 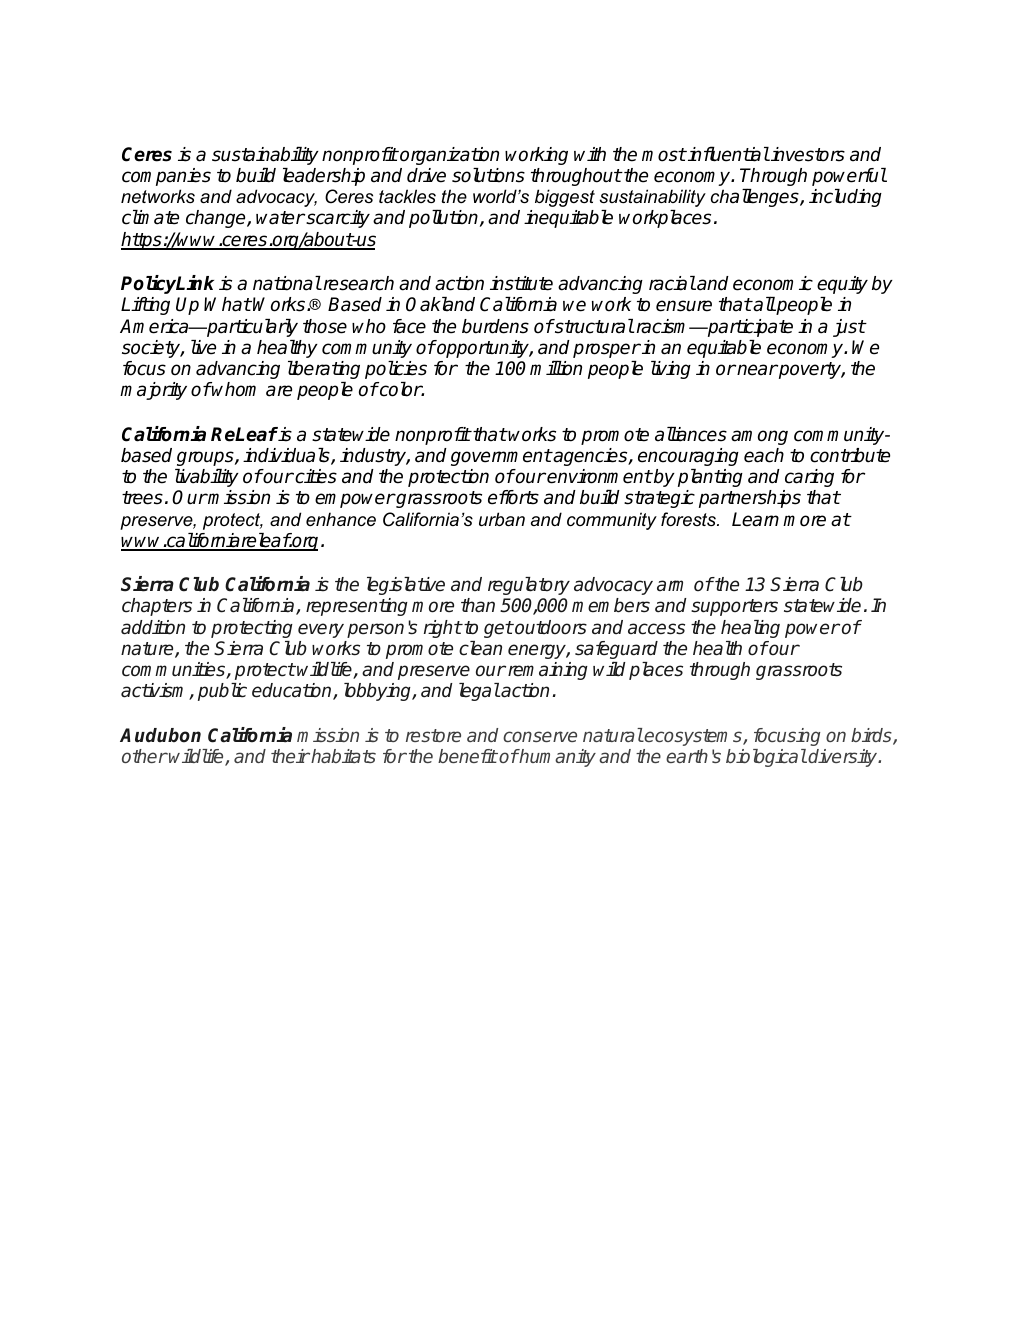 What do you see at coordinates (488, 175) in the screenshot?
I see `solutions` at bounding box center [488, 175].
